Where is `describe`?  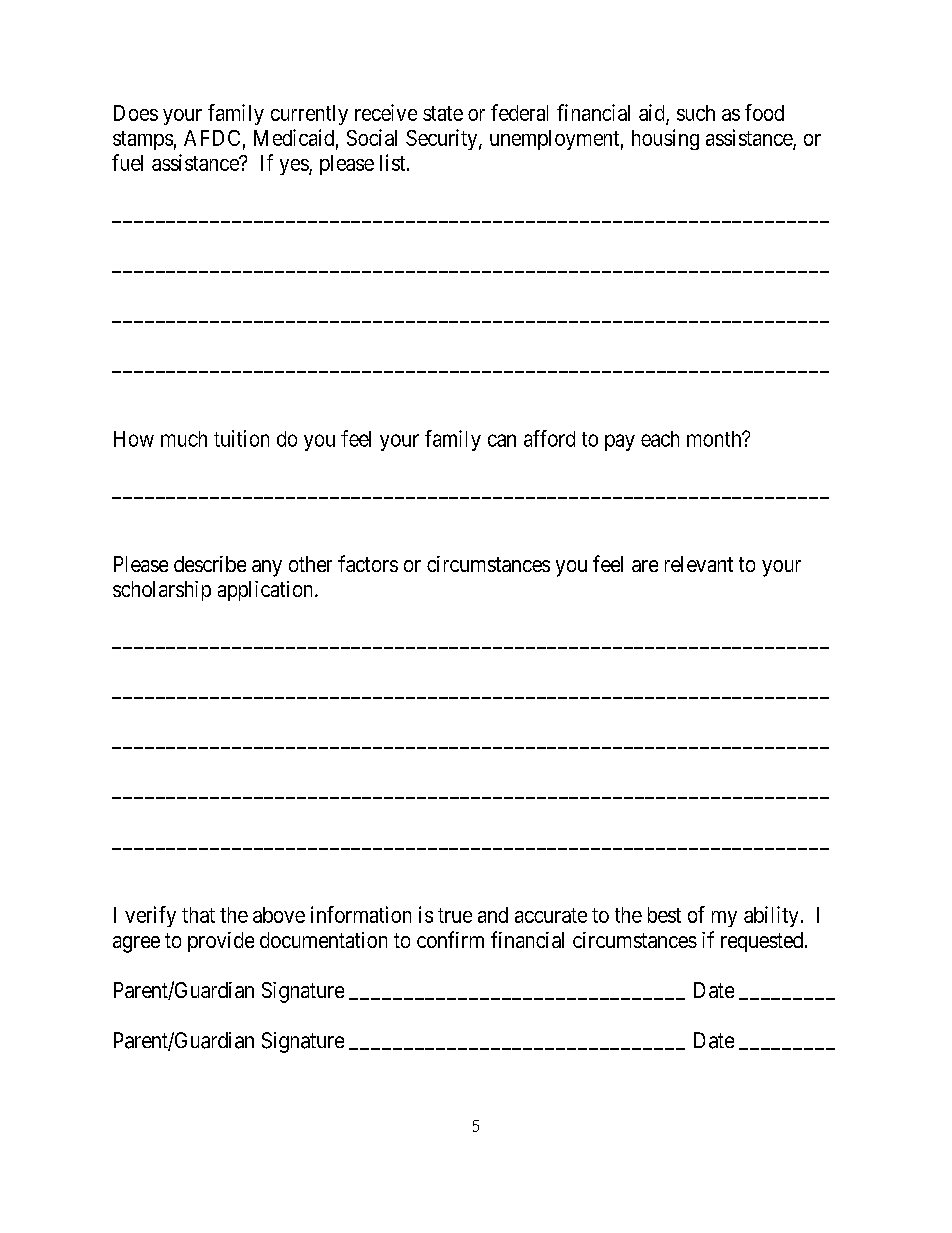
describe is located at coordinates (210, 564).
